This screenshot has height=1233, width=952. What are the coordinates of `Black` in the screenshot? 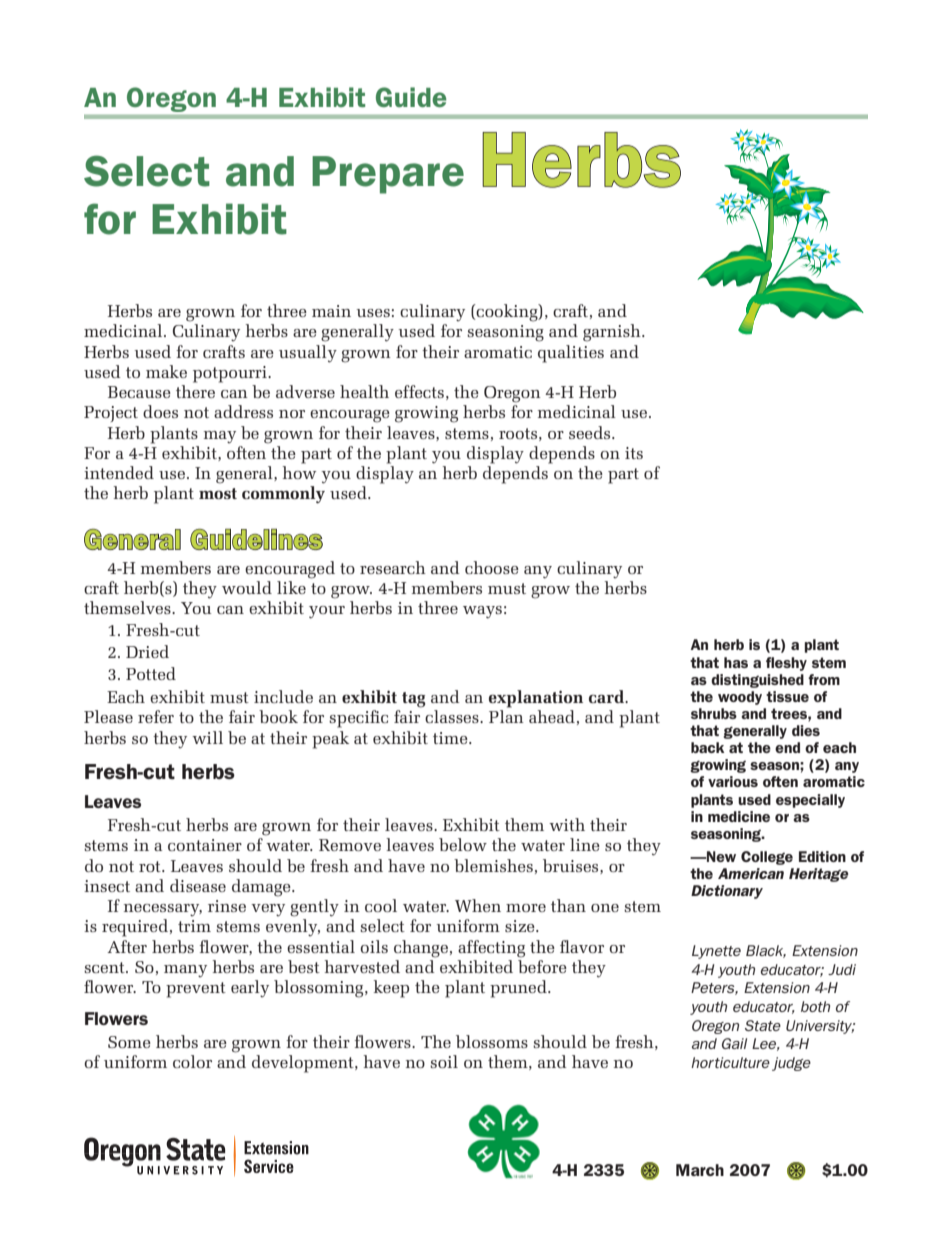 It's located at (766, 951).
